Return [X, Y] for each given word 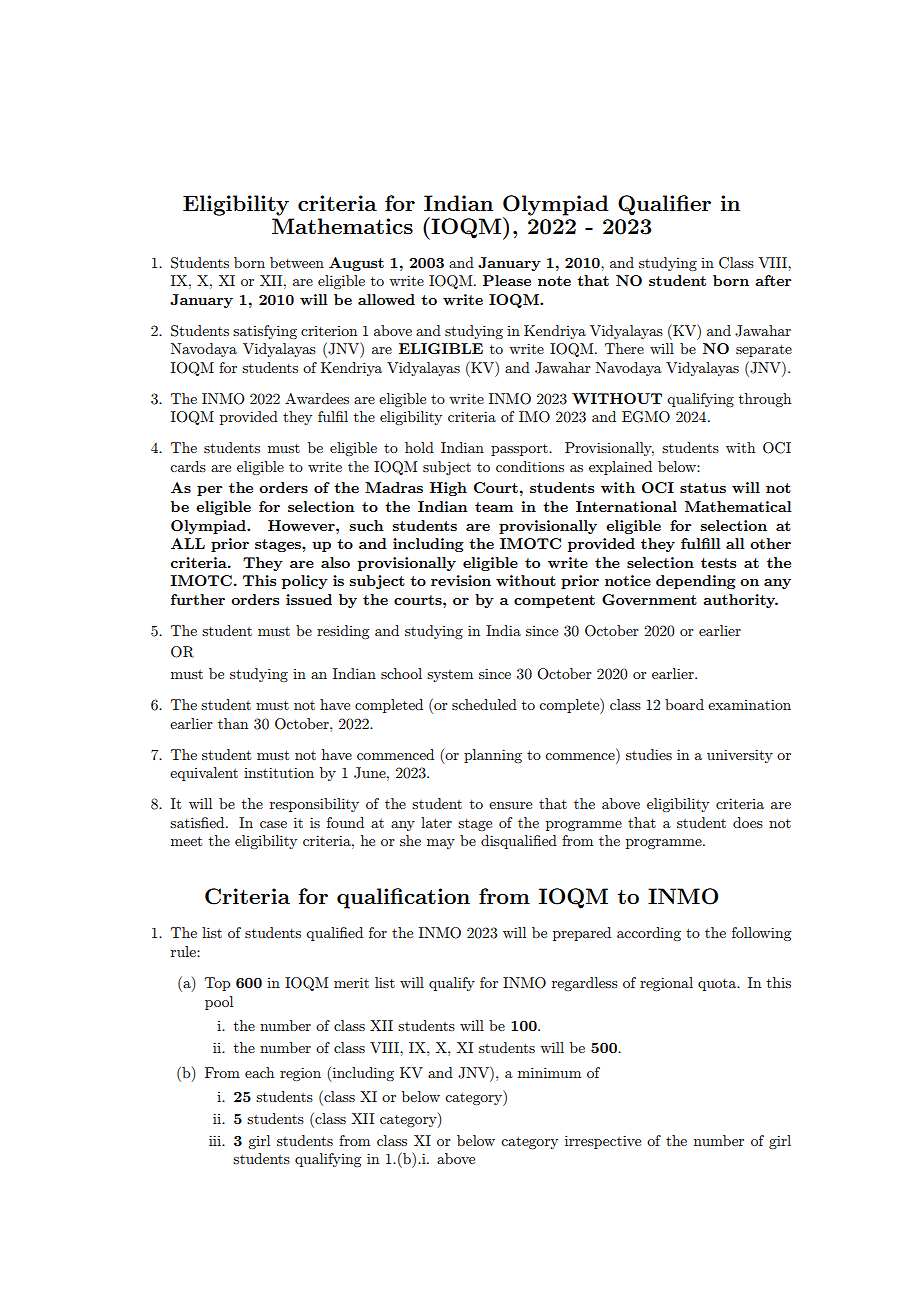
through [765, 400]
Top [217, 984]
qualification [403, 898]
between [297, 262]
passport [520, 450]
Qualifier [664, 205]
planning [493, 756]
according [649, 934]
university [740, 756]
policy [305, 582]
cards [188, 466]
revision [461, 580]
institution [279, 772]
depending [696, 582]
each [259, 1072]
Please [507, 280]
